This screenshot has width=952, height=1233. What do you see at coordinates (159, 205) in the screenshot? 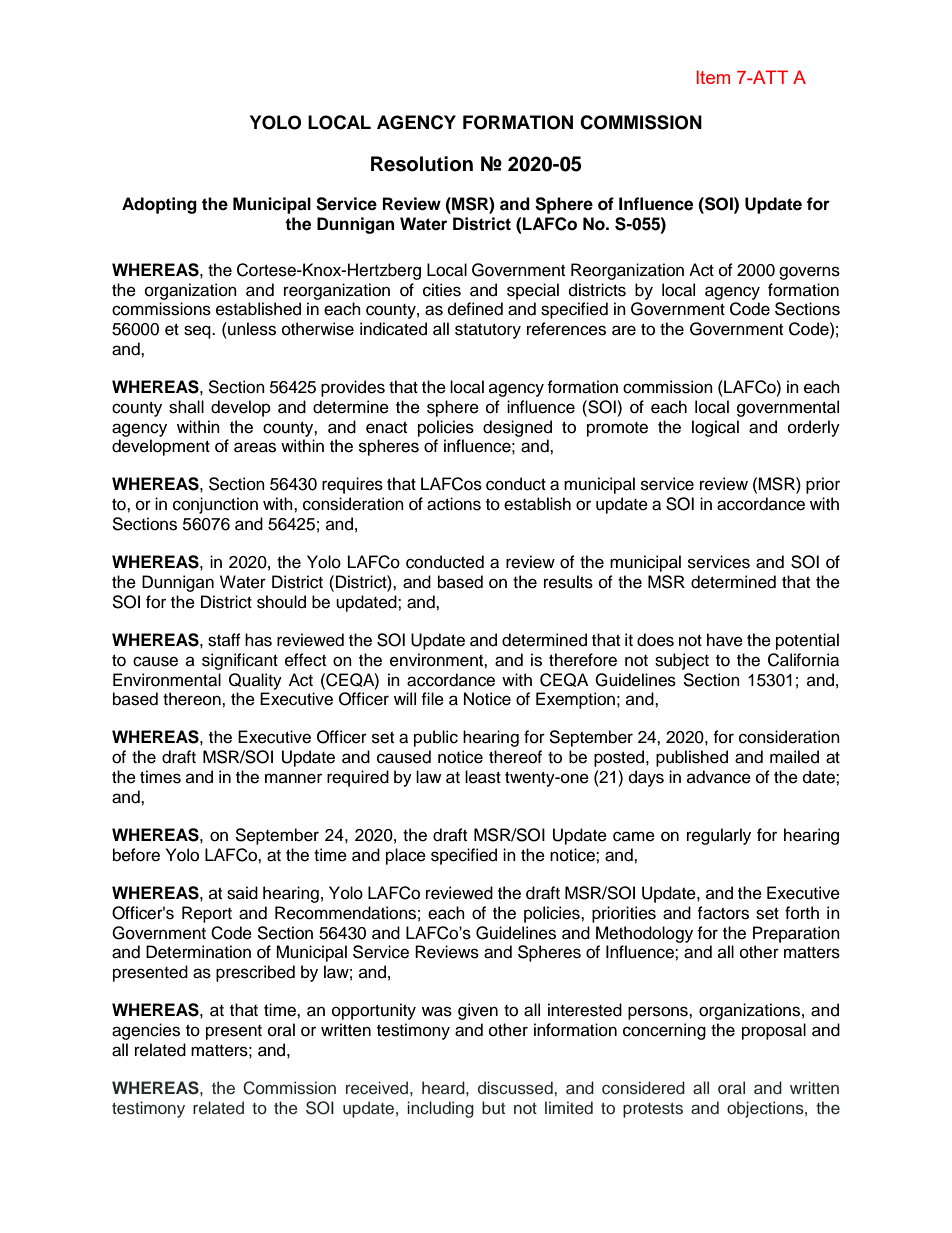
I see `Adopting` at bounding box center [159, 205].
